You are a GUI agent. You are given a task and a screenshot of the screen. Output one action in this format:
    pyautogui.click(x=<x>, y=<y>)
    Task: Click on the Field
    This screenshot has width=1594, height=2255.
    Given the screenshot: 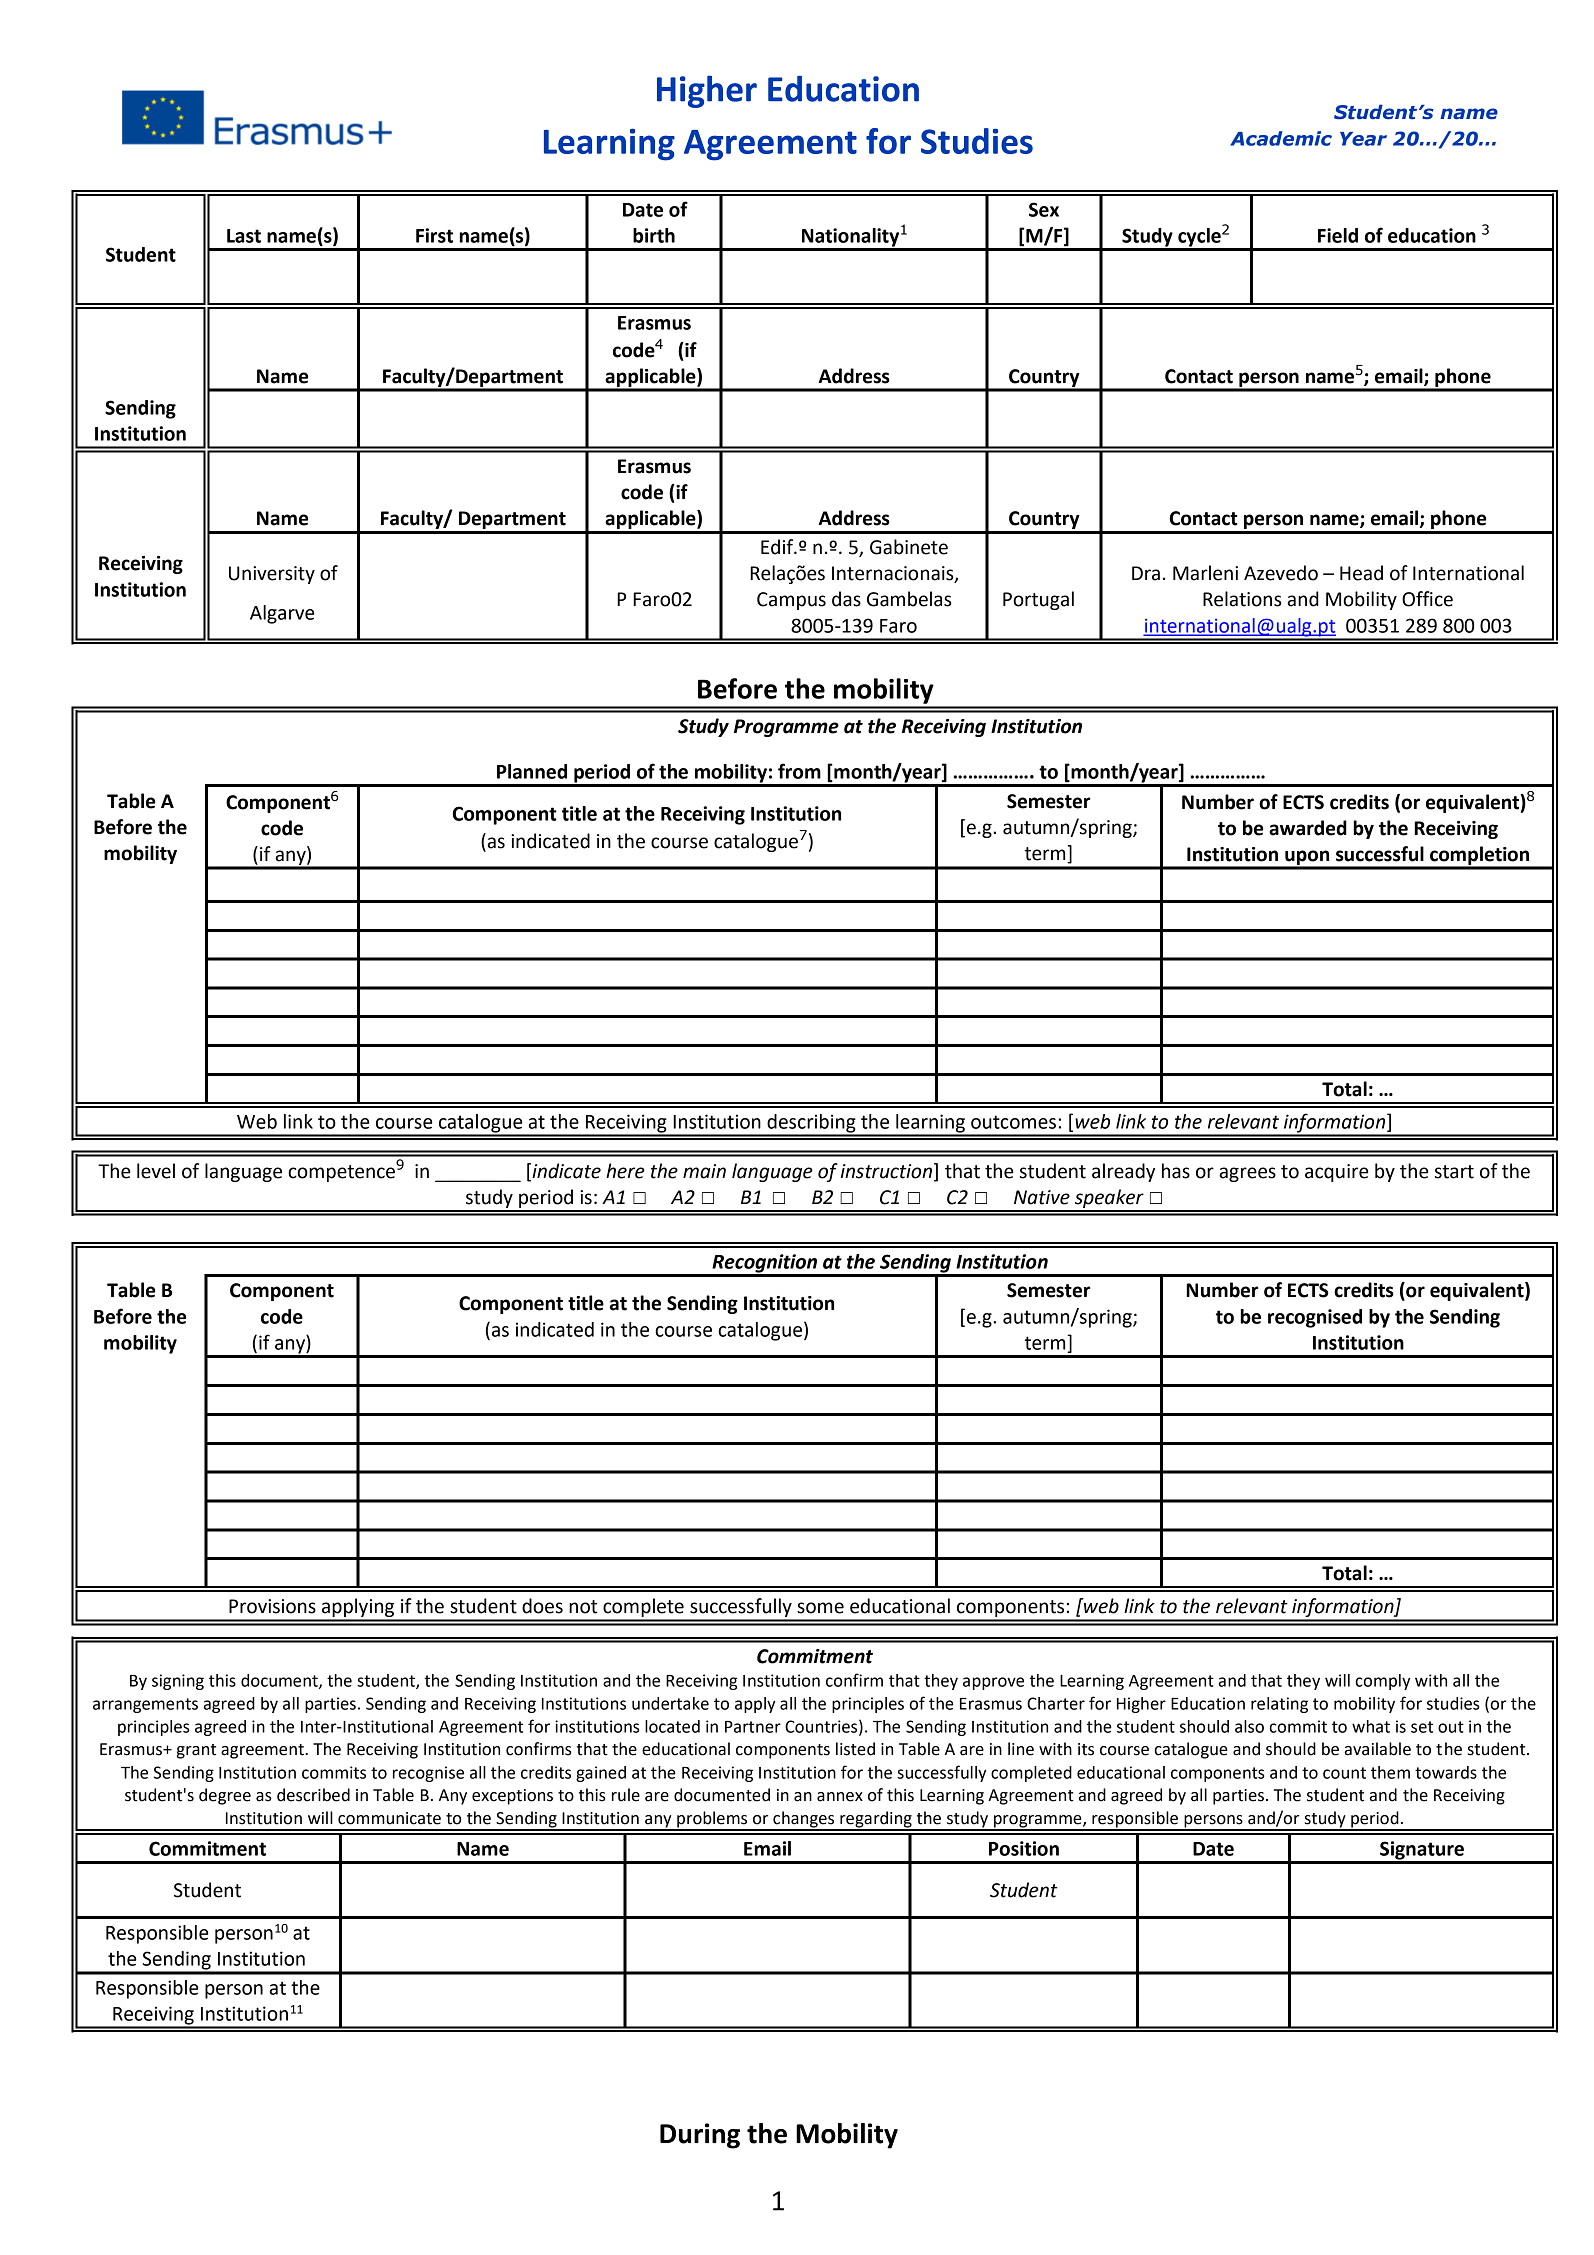 What is the action you would take?
    pyautogui.click(x=1338, y=235)
